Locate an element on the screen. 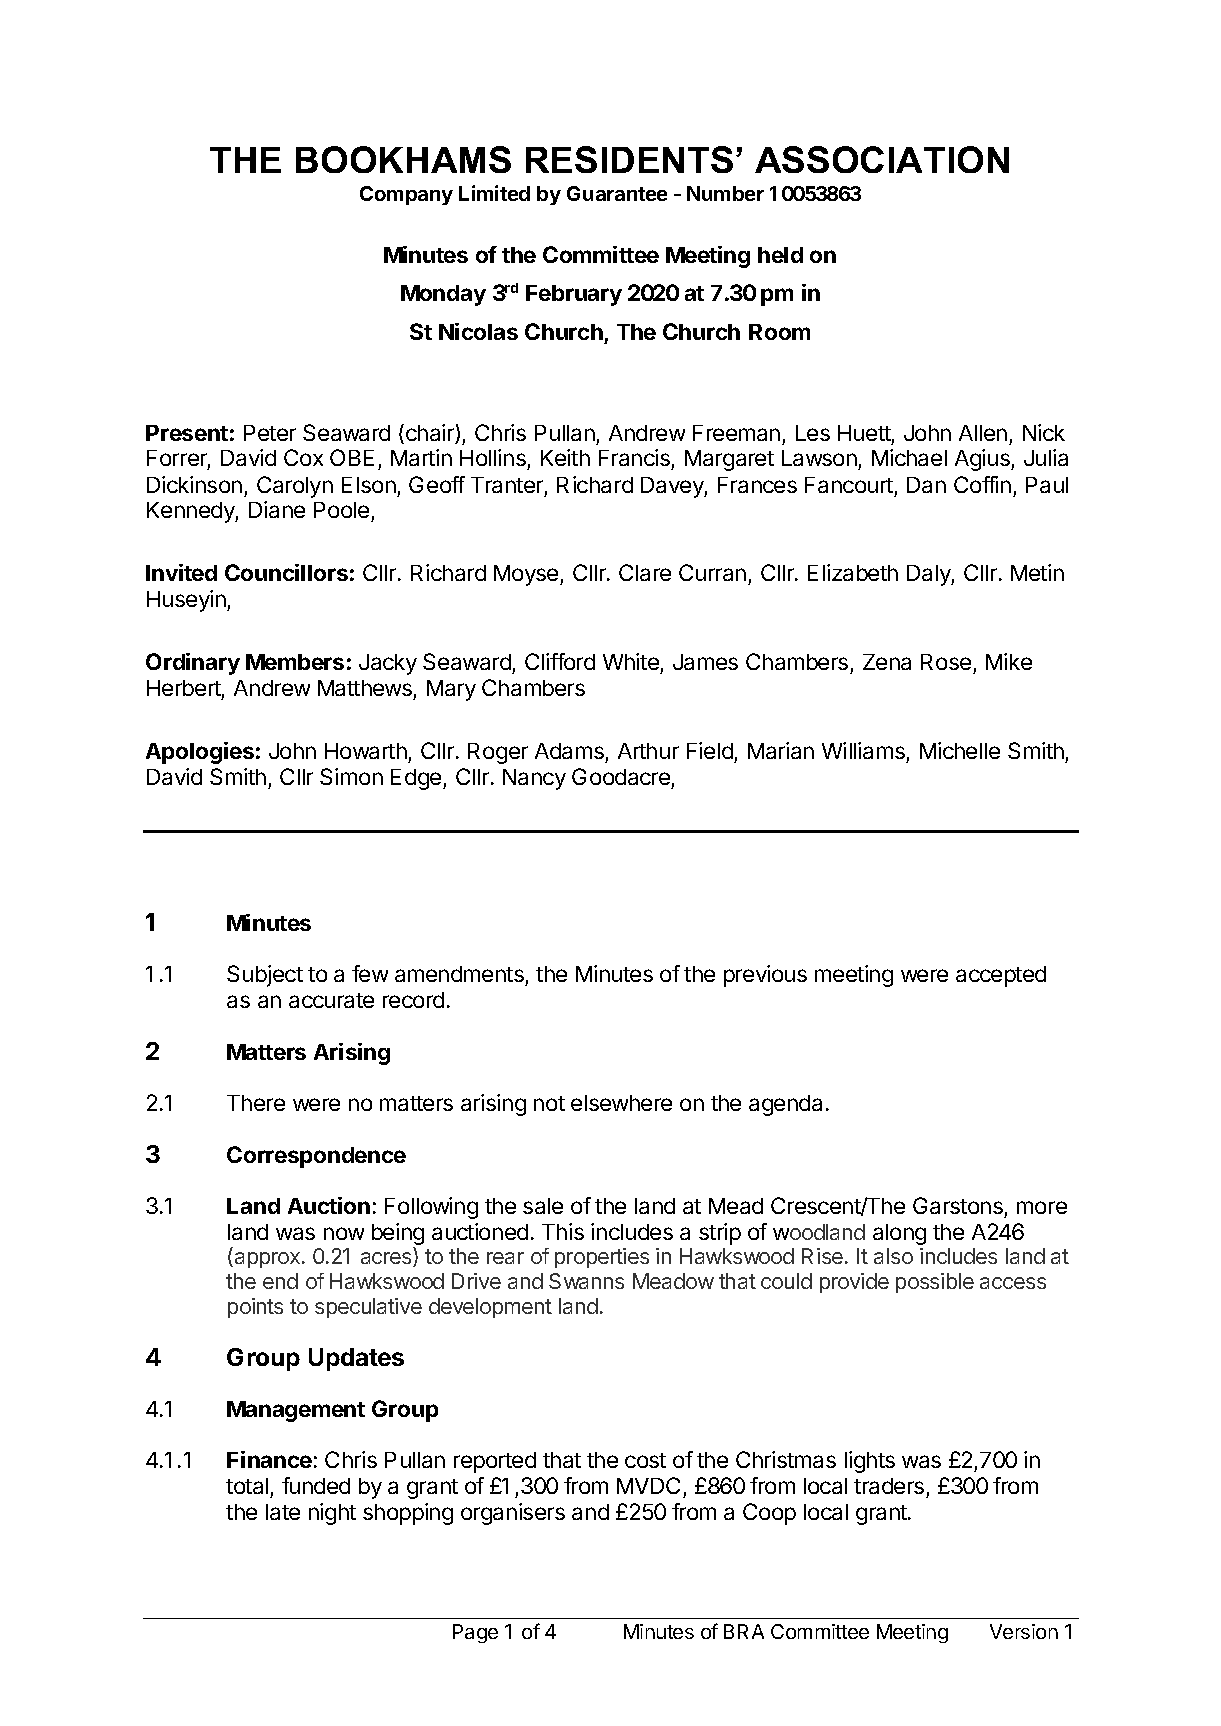 The width and height of the screenshot is (1221, 1726). accepted is located at coordinates (1001, 976).
